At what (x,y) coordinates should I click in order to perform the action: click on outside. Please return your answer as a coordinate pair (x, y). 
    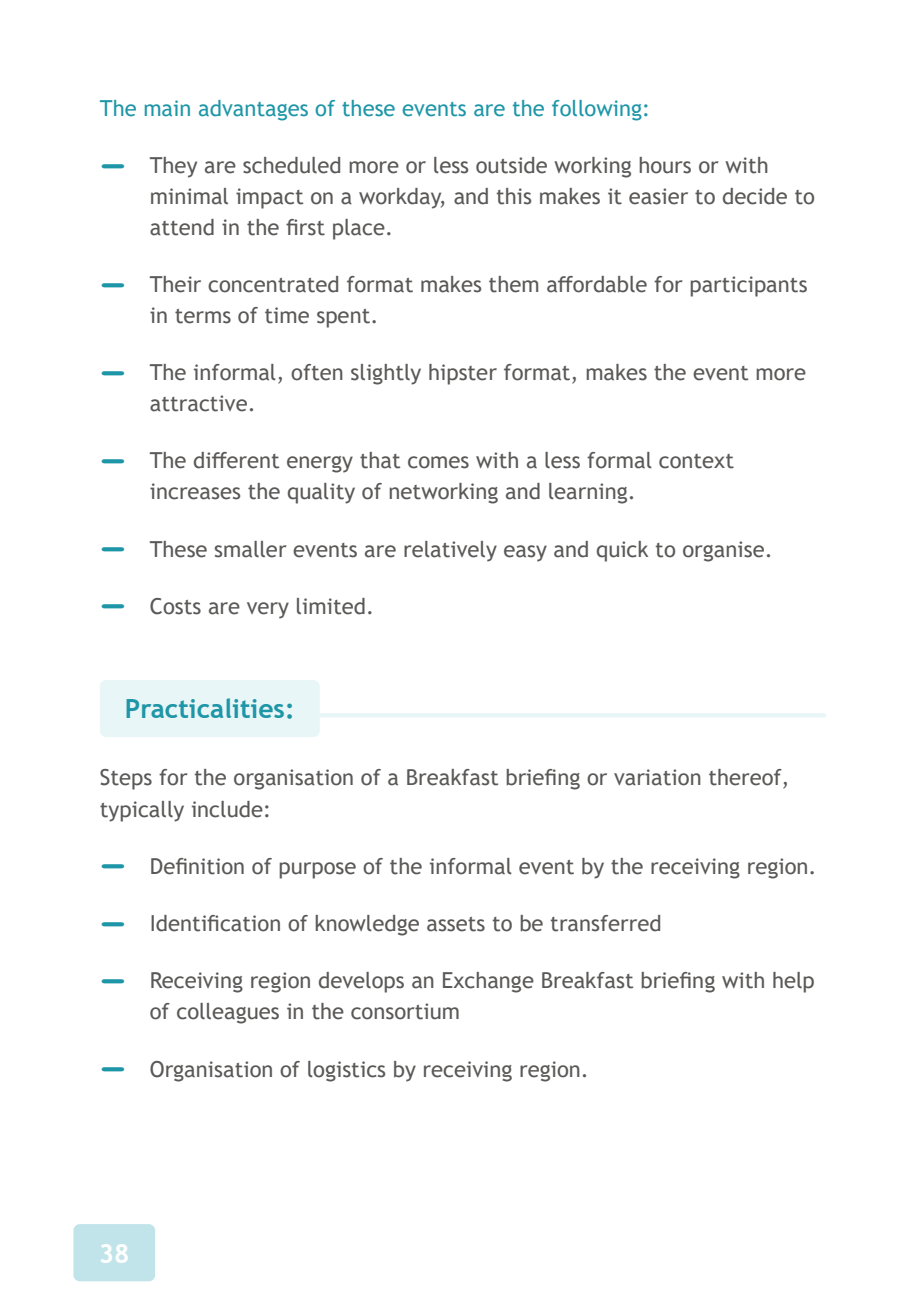
    Looking at the image, I should click on (511, 165).
